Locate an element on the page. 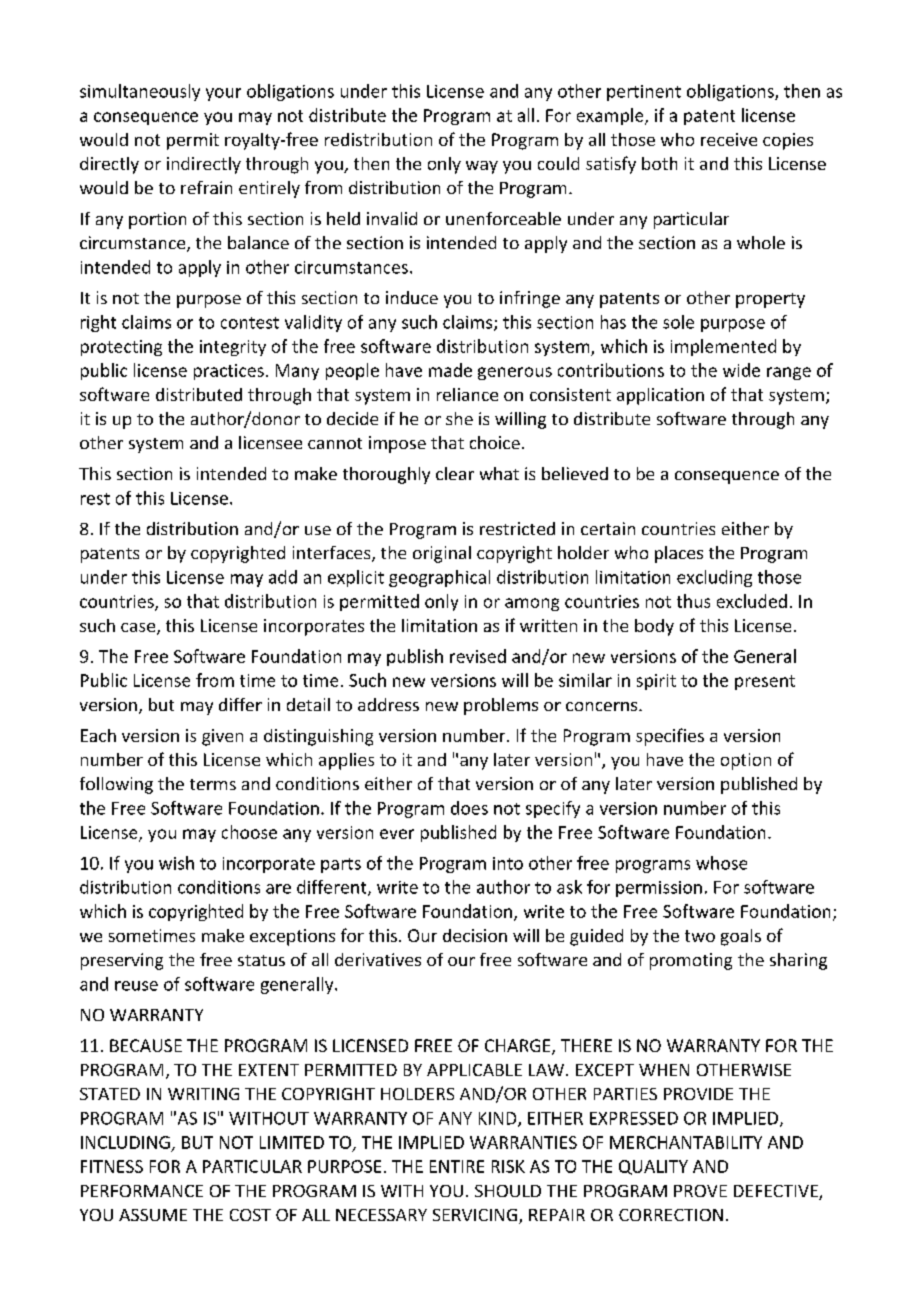 Image resolution: width=924 pixels, height=1310 pixels. reliance is located at coordinates (467, 394).
